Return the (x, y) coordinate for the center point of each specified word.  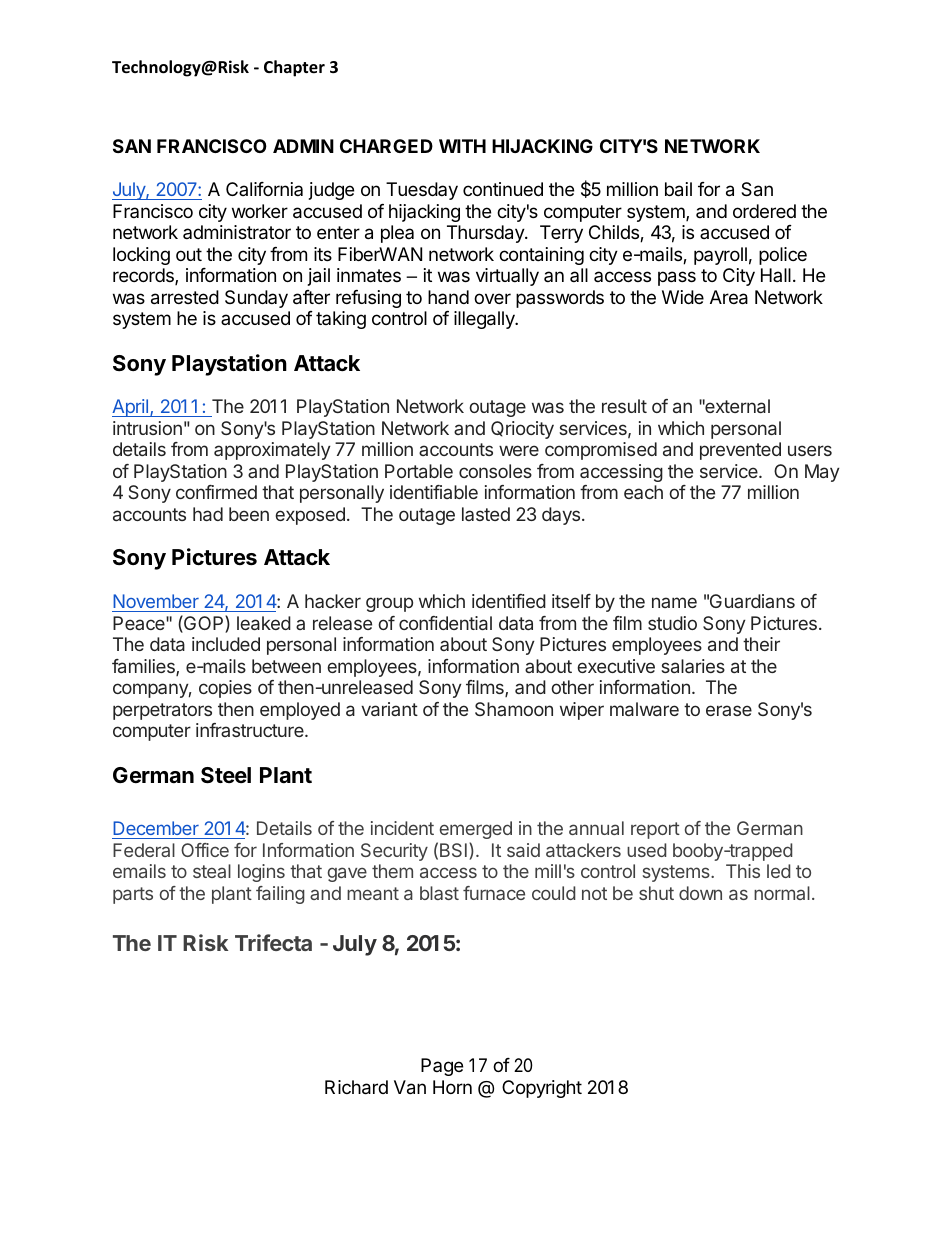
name (674, 602)
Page (442, 1067)
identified (509, 601)
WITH (462, 146)
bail (678, 189)
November (156, 601)
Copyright (542, 1089)
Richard (356, 1087)
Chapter (294, 68)
